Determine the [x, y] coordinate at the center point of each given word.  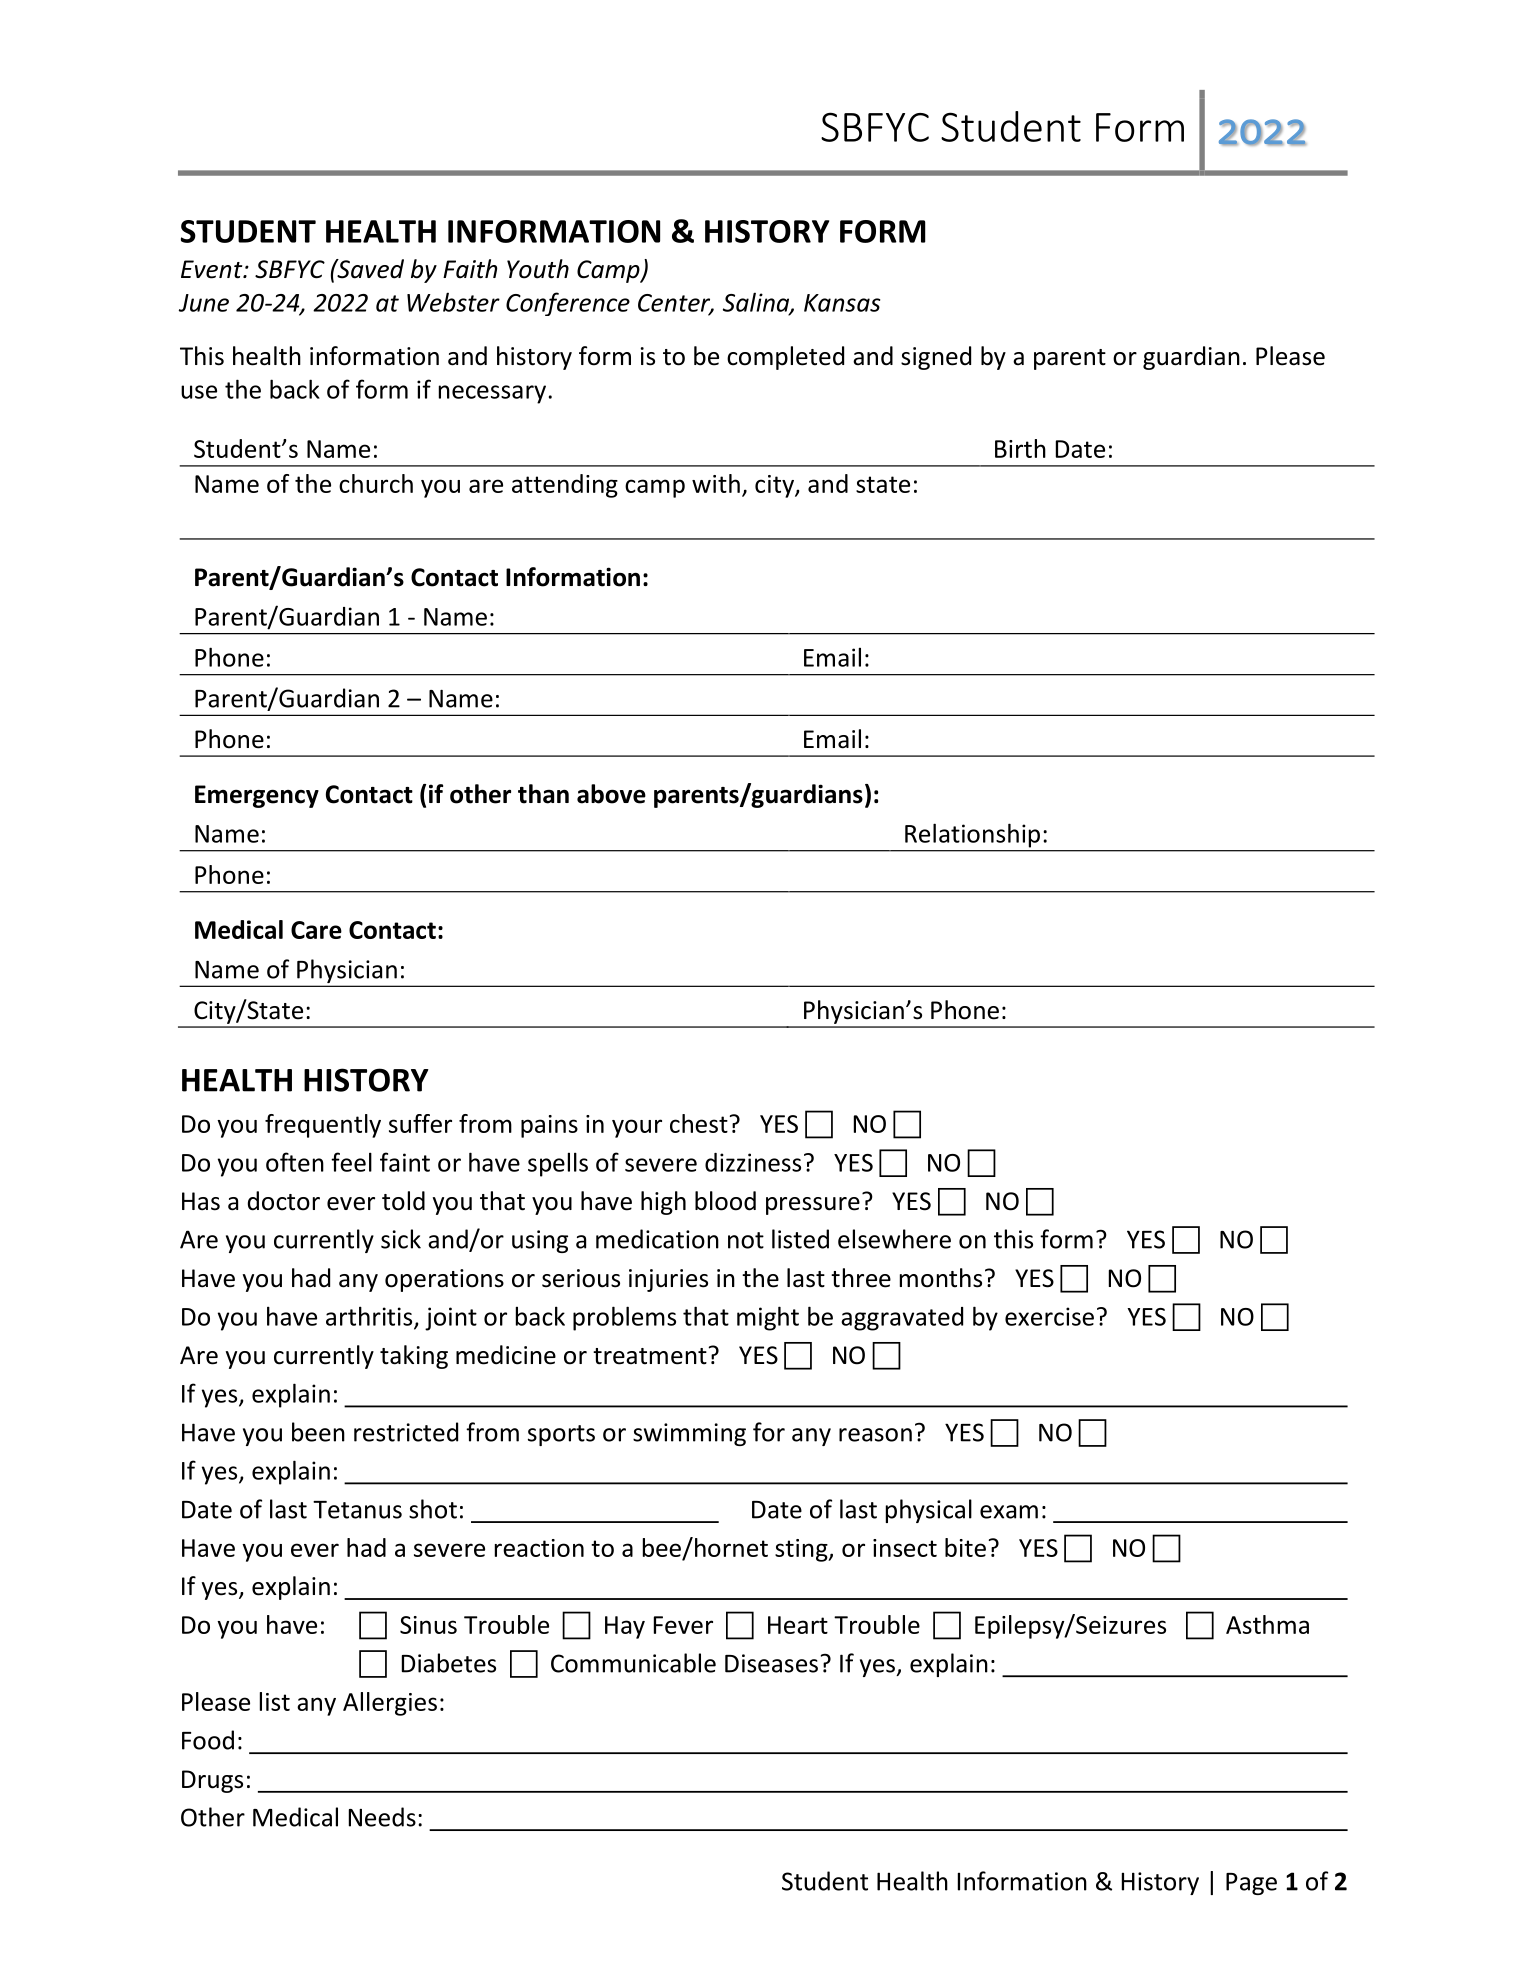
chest [699, 1123]
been [318, 1432]
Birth [1020, 448]
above [611, 794]
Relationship [972, 836]
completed [785, 358]
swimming [689, 1434]
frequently [323, 1126]
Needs [382, 1817]
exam [1009, 1512]
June [204, 303]
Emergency [257, 796]
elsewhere [894, 1239]
